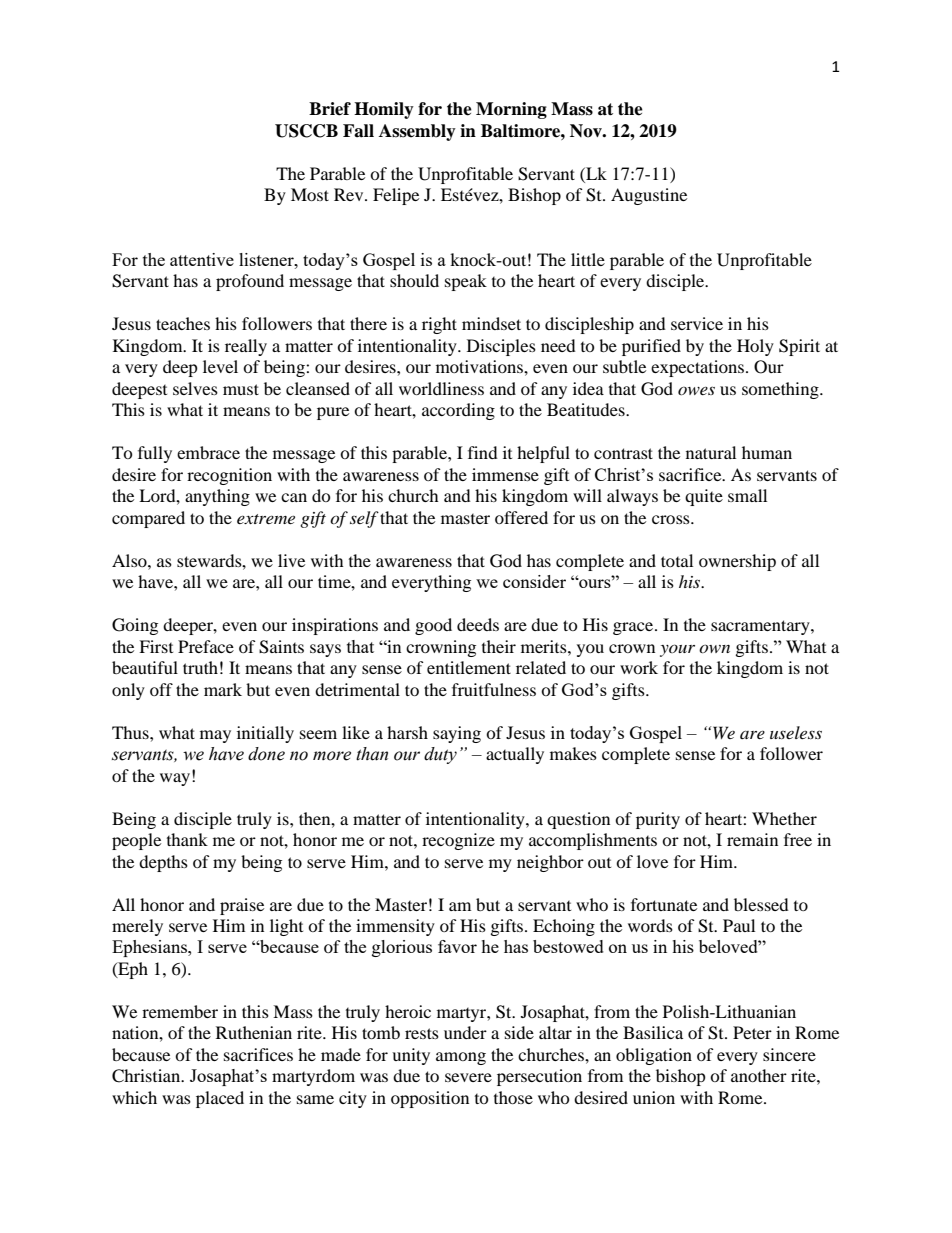 The height and width of the screenshot is (1233, 952). What do you see at coordinates (417, 132) in the screenshot?
I see `Assembly` at bounding box center [417, 132].
